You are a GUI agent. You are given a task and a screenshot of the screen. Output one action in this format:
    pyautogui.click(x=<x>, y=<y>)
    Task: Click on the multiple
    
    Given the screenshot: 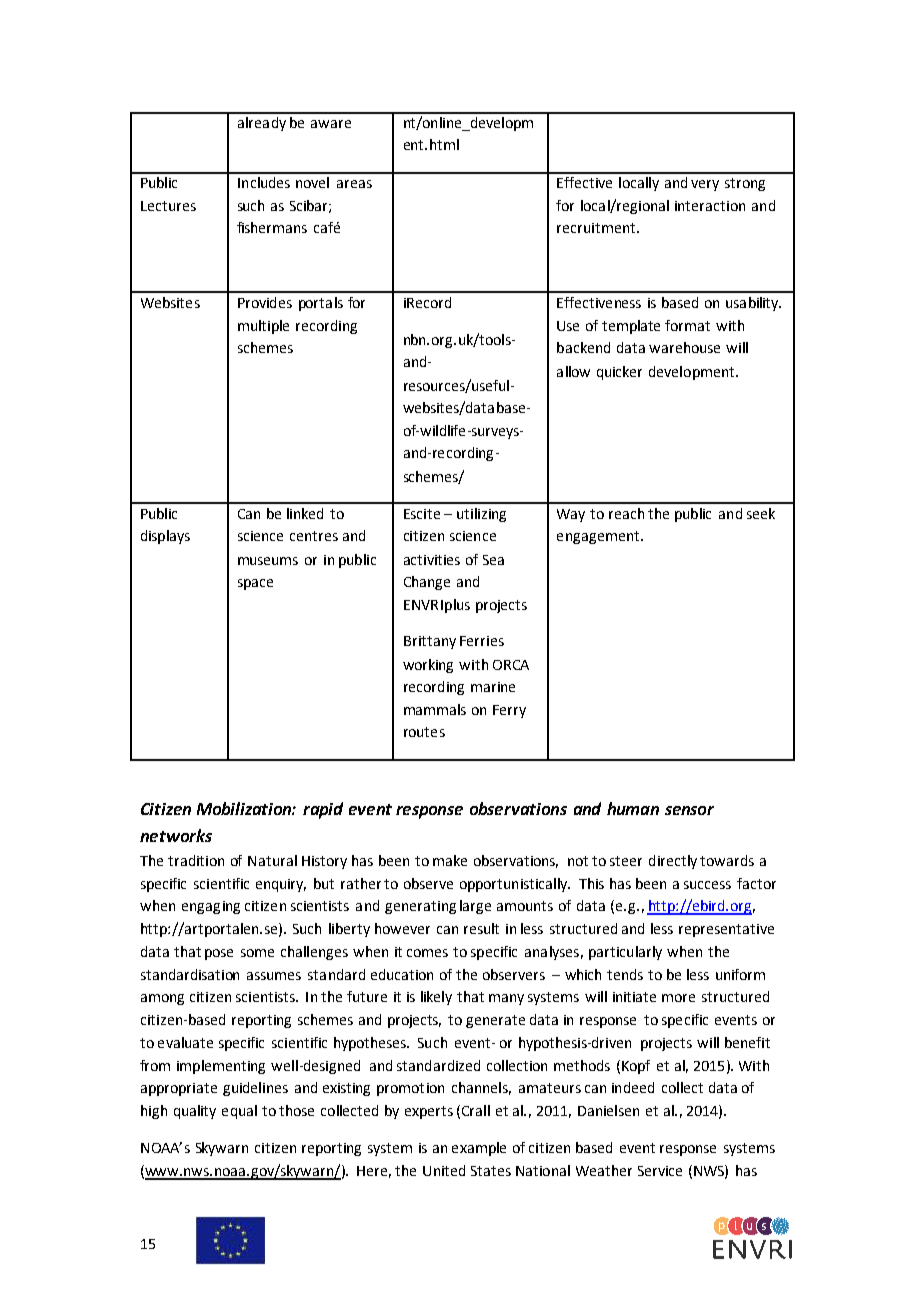 What is the action you would take?
    pyautogui.click(x=263, y=327)
